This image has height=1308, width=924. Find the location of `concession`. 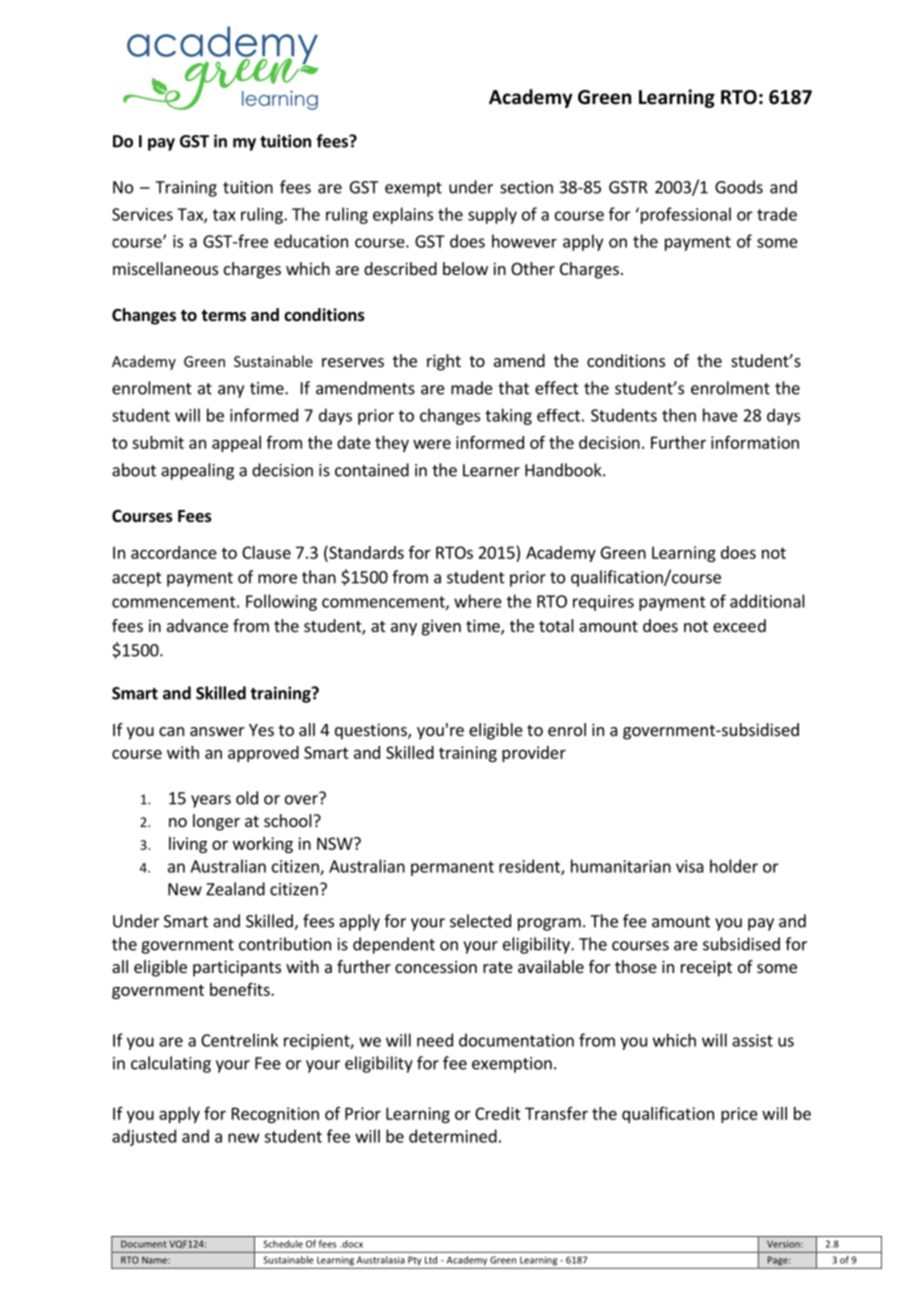

concession is located at coordinates (436, 966).
